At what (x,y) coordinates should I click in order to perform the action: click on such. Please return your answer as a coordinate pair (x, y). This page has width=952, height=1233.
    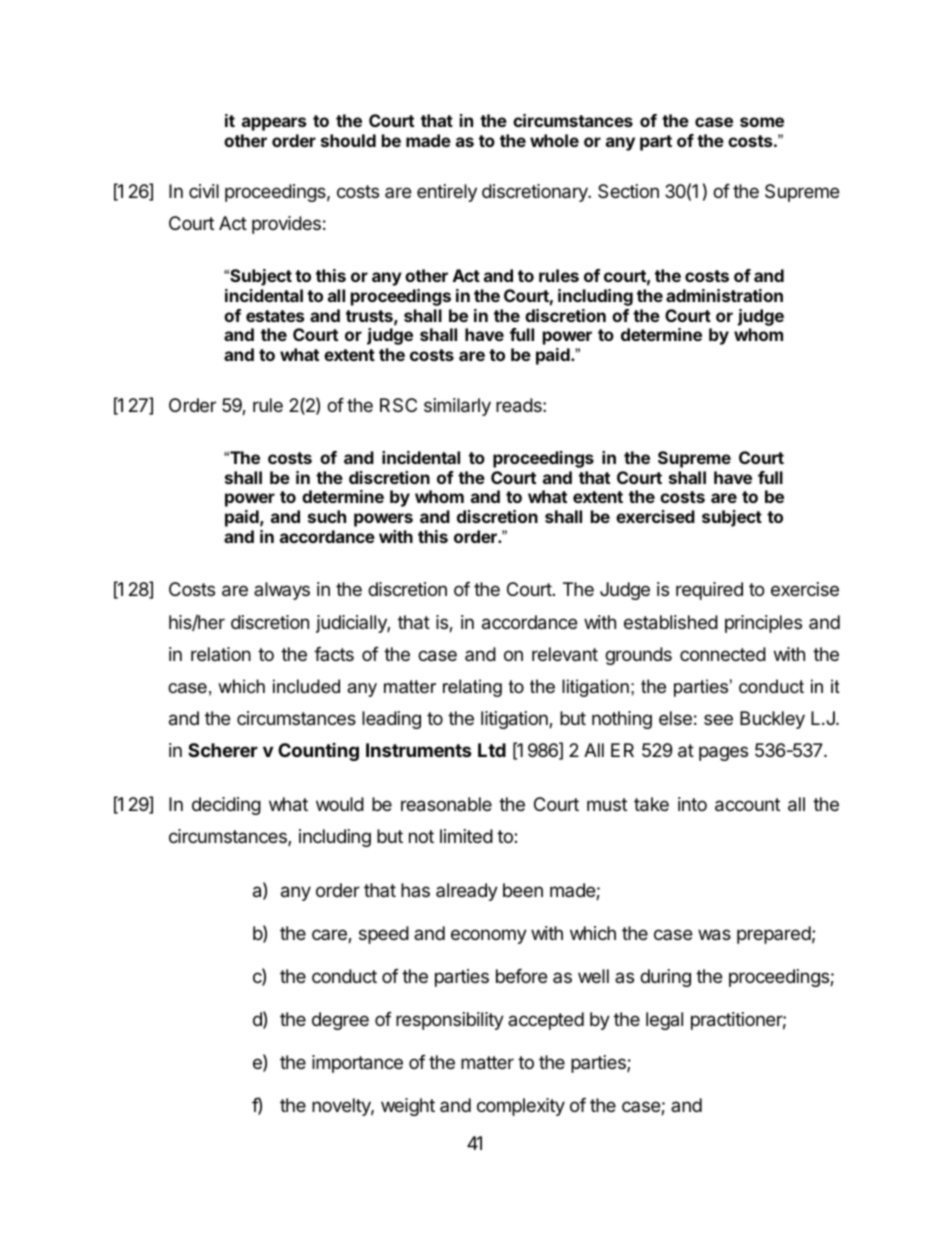
    Looking at the image, I should click on (327, 516).
